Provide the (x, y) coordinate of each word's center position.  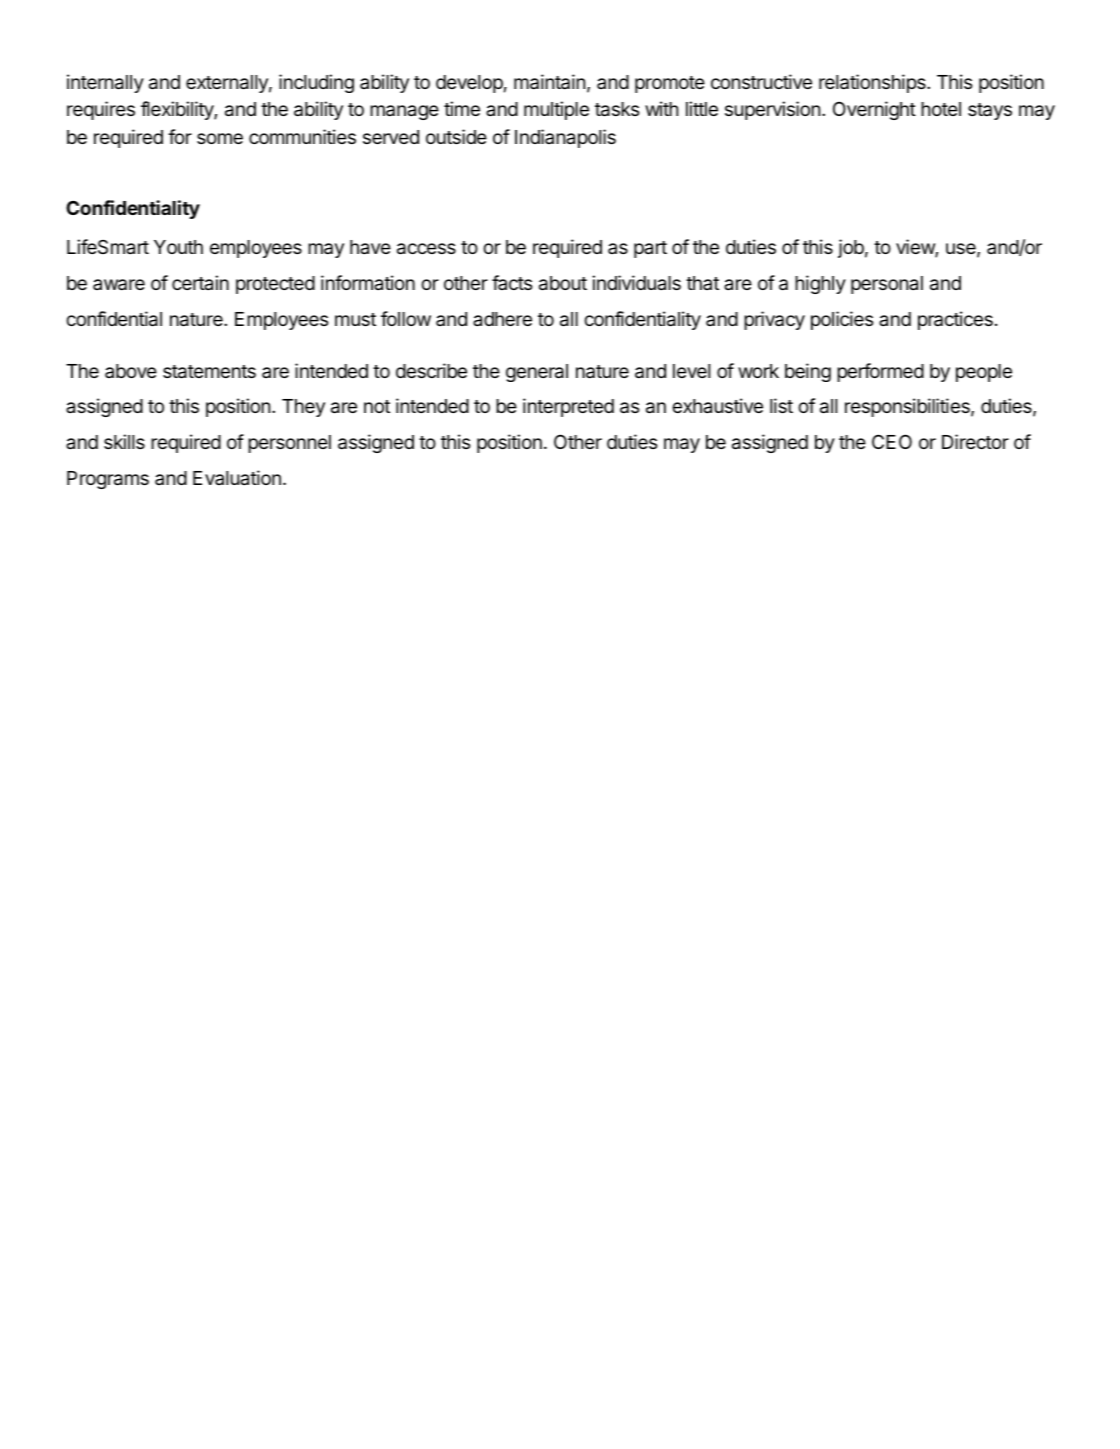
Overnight (874, 110)
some (220, 138)
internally (105, 83)
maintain (549, 82)
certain (200, 282)
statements (209, 372)
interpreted (568, 407)
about (563, 283)
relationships (873, 83)
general (537, 373)
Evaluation (237, 477)
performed (880, 372)
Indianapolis (565, 138)
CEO (892, 441)
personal (887, 285)
